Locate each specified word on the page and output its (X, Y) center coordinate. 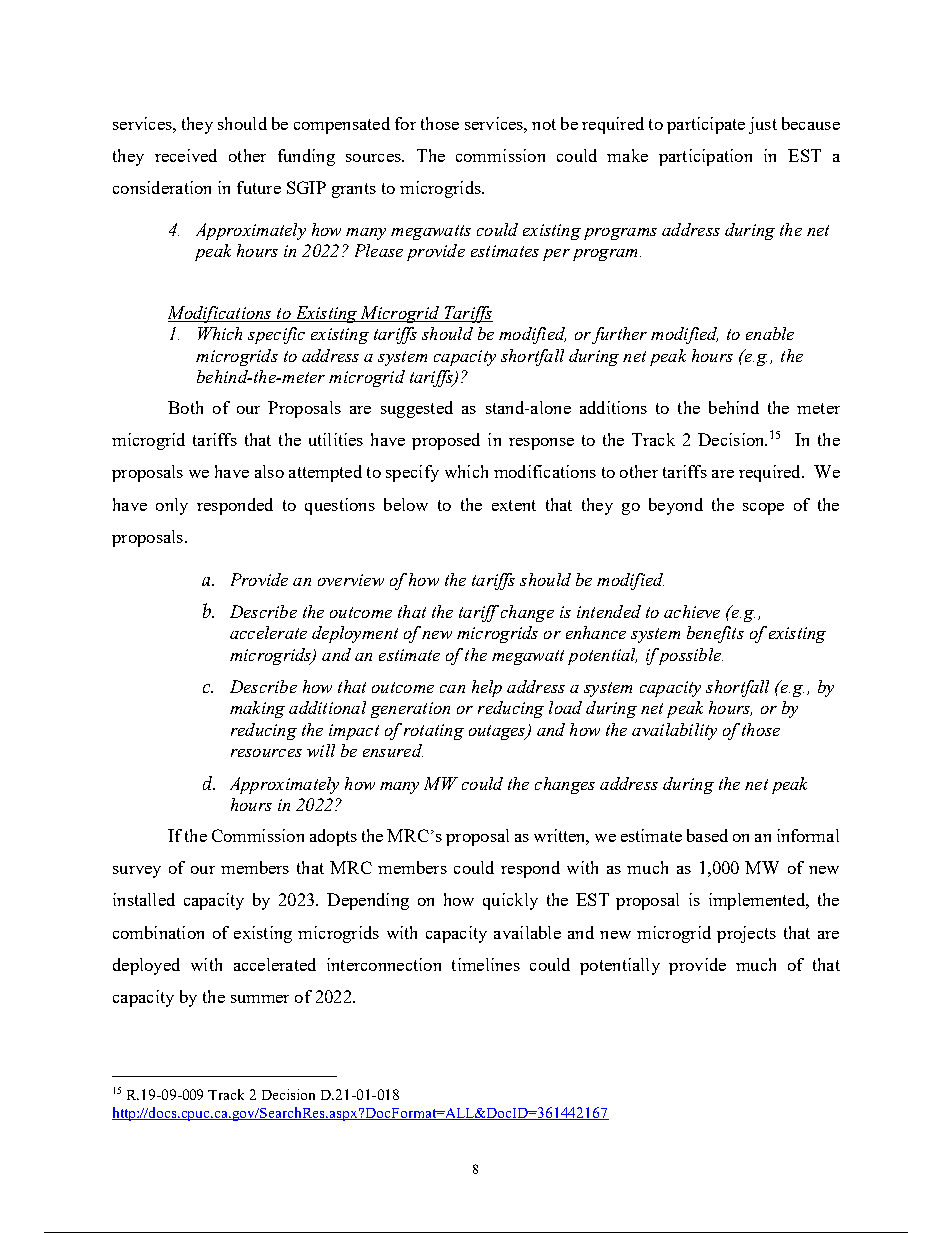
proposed (446, 441)
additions (613, 407)
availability (674, 731)
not (544, 124)
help (487, 688)
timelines (486, 964)
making (257, 709)
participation (705, 157)
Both (185, 407)
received (186, 155)
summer (260, 999)
